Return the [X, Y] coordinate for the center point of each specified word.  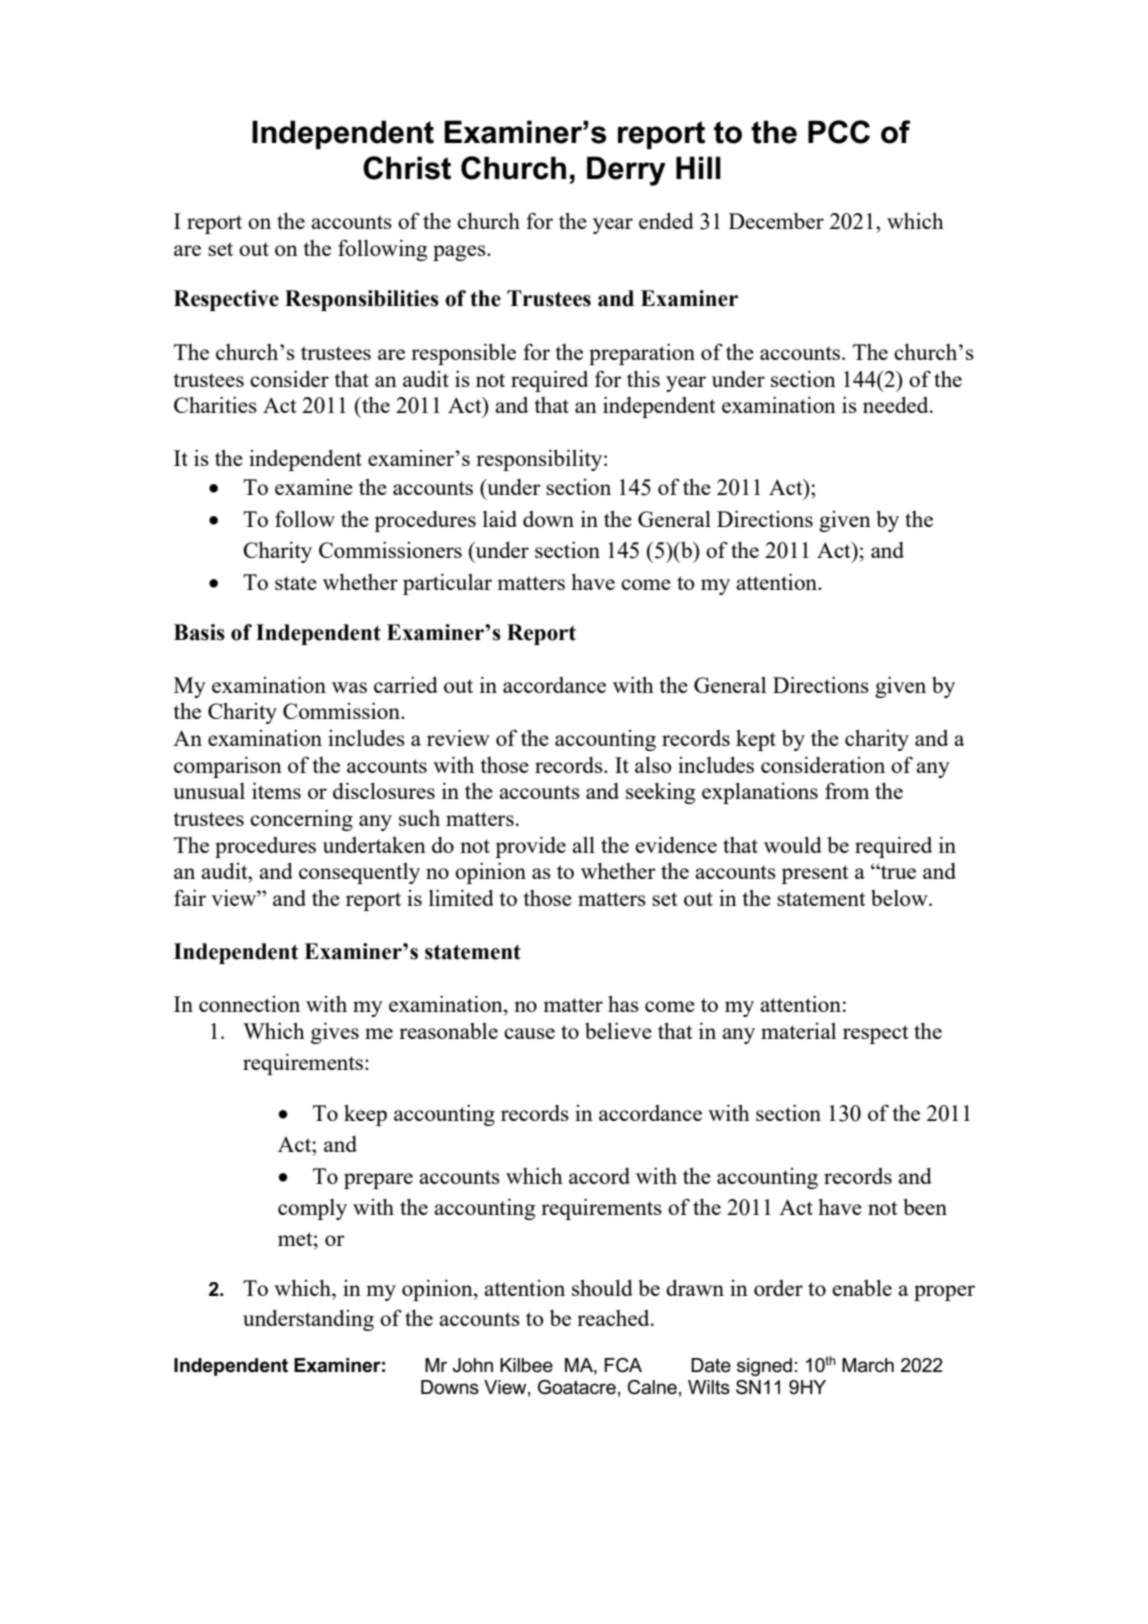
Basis [199, 632]
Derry [626, 171]
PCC [839, 132]
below [900, 898]
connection [249, 1004]
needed [897, 404]
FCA [623, 1365]
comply [312, 1209]
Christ [407, 168]
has [623, 1003]
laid [500, 519]
